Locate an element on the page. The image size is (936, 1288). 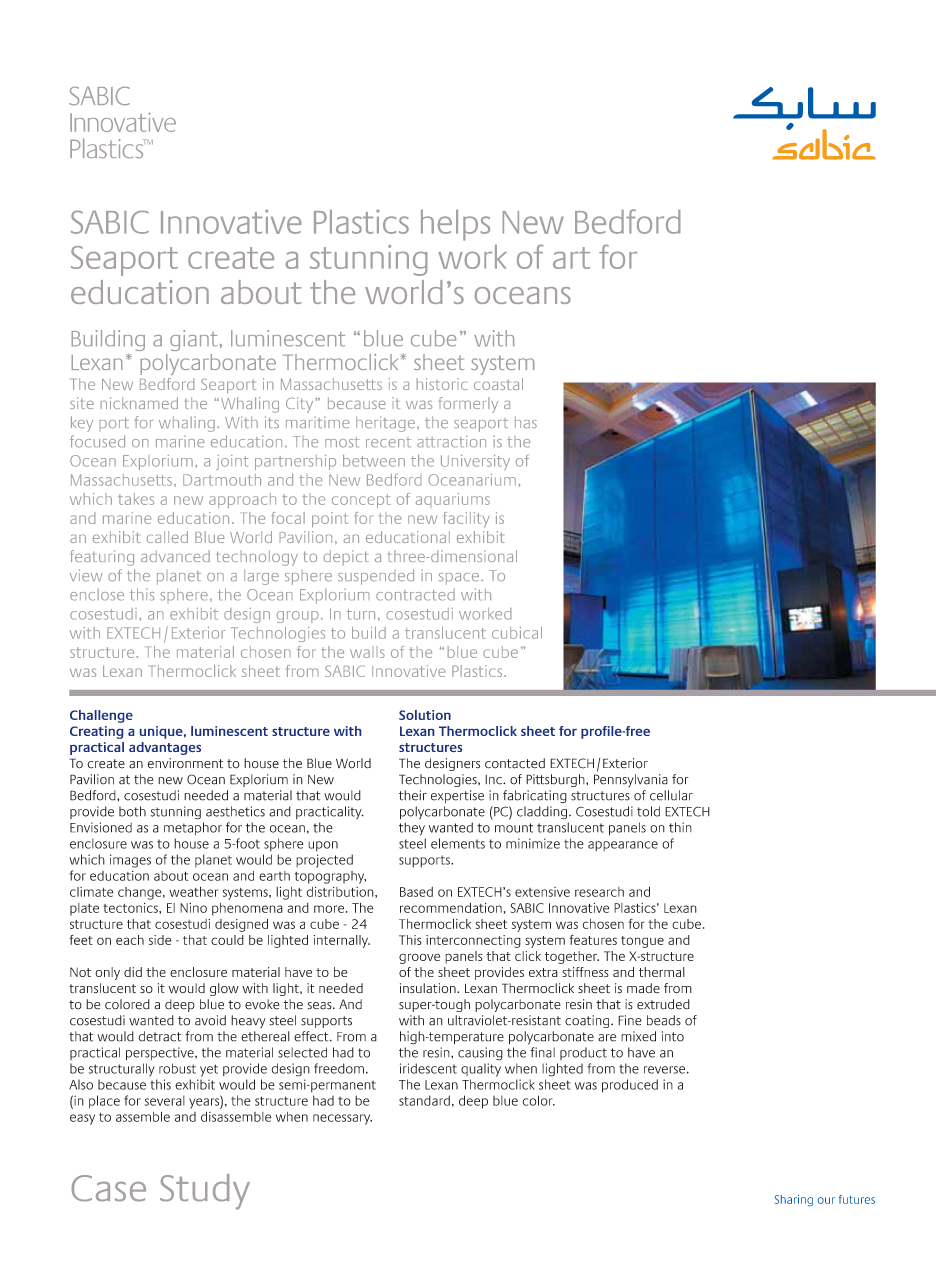
between is located at coordinates (374, 461).
